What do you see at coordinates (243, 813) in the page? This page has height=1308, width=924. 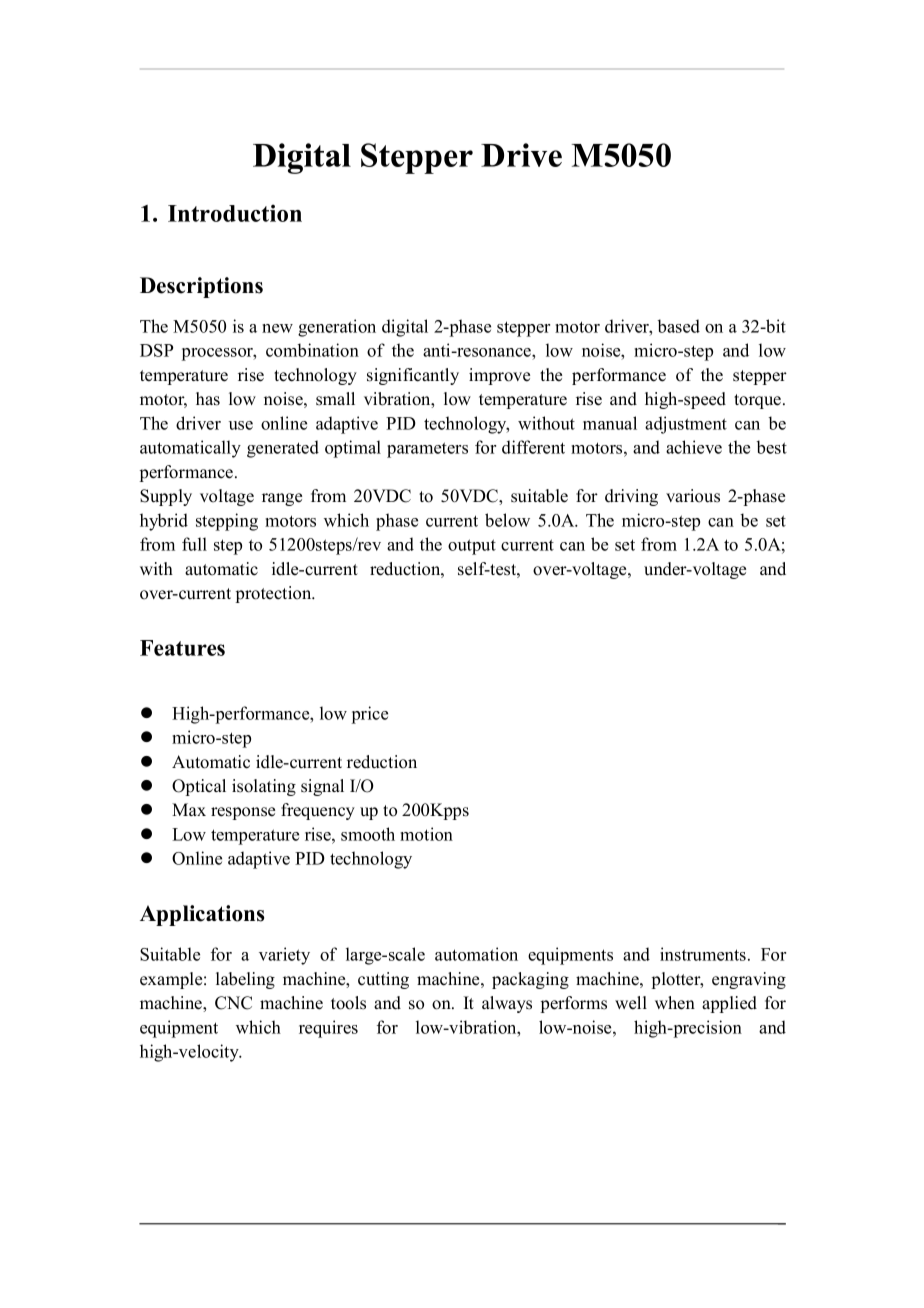 I see `response` at bounding box center [243, 813].
